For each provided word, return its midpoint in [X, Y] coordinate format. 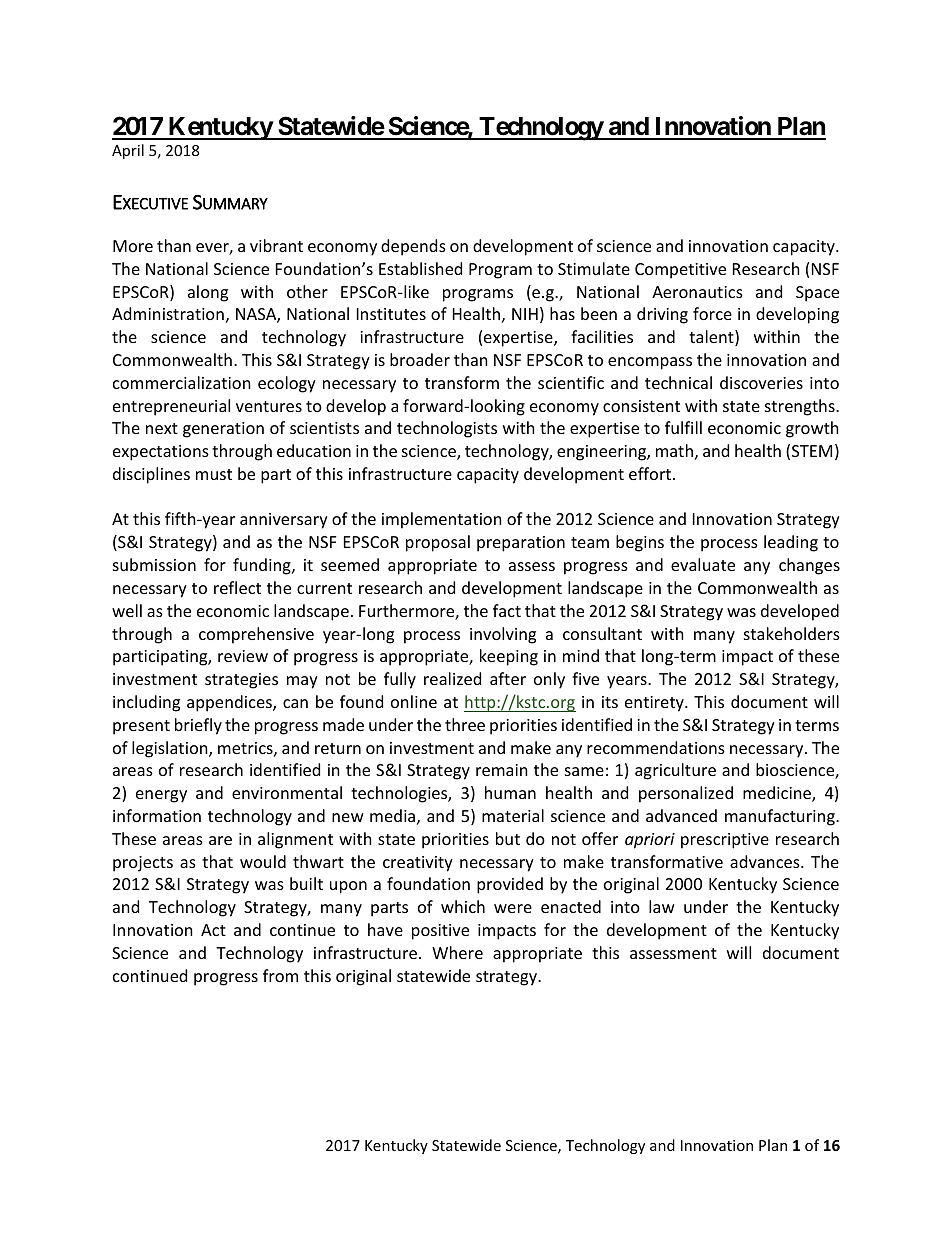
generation [223, 430]
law [662, 906]
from [280, 975]
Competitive [680, 271]
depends [413, 247]
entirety [655, 704]
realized [452, 678]
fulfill [683, 427]
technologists [447, 429]
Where [457, 952]
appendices [230, 703]
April [128, 151]
